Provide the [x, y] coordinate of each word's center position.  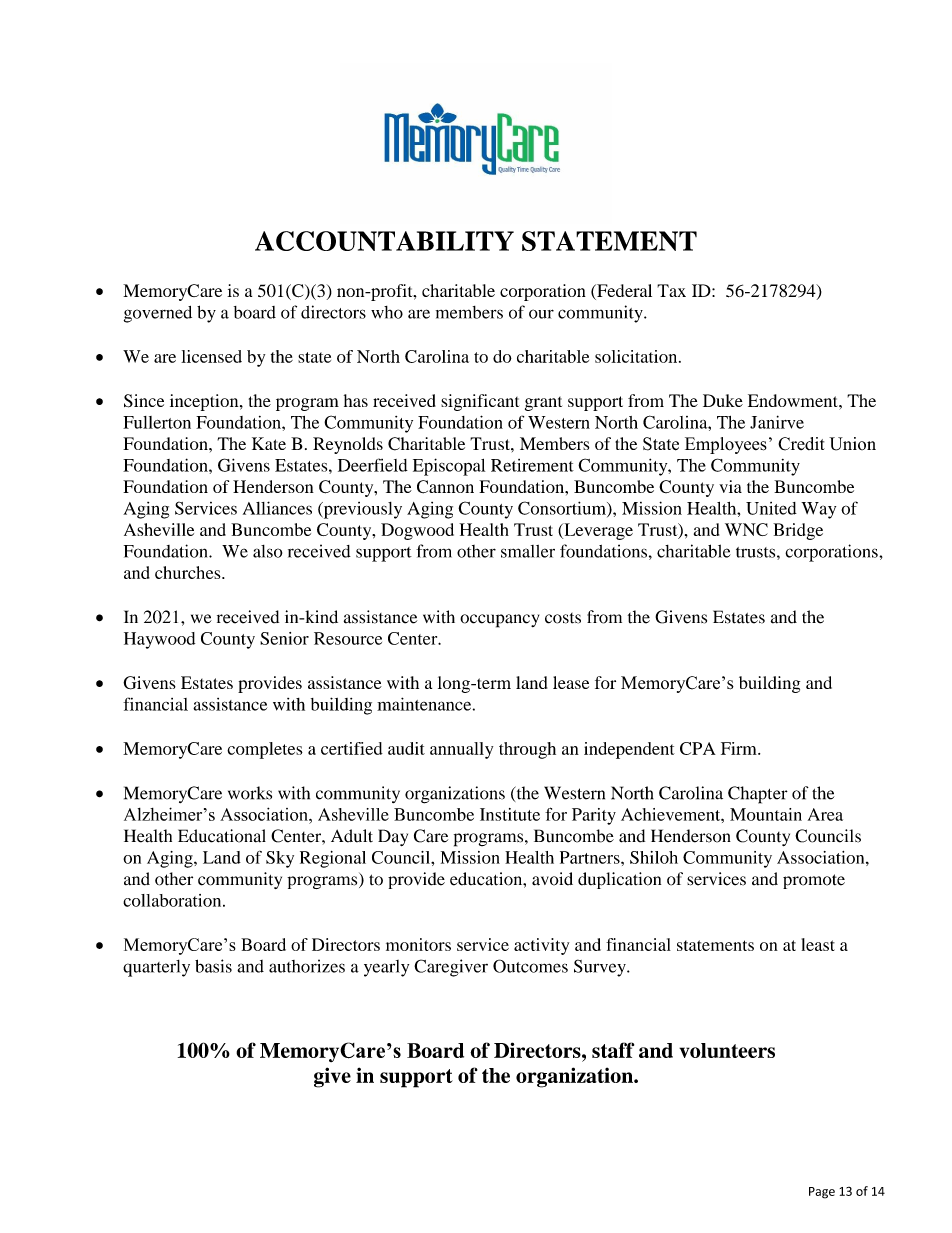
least [818, 944]
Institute [510, 814]
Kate [269, 443]
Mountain [766, 814]
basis [213, 966]
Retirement [532, 465]
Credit [801, 444]
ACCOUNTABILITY [384, 241]
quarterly [156, 968]
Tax [671, 290]
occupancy [499, 621]
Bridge [798, 531]
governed [158, 314]
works [250, 793]
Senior [284, 638]
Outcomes [530, 966]
